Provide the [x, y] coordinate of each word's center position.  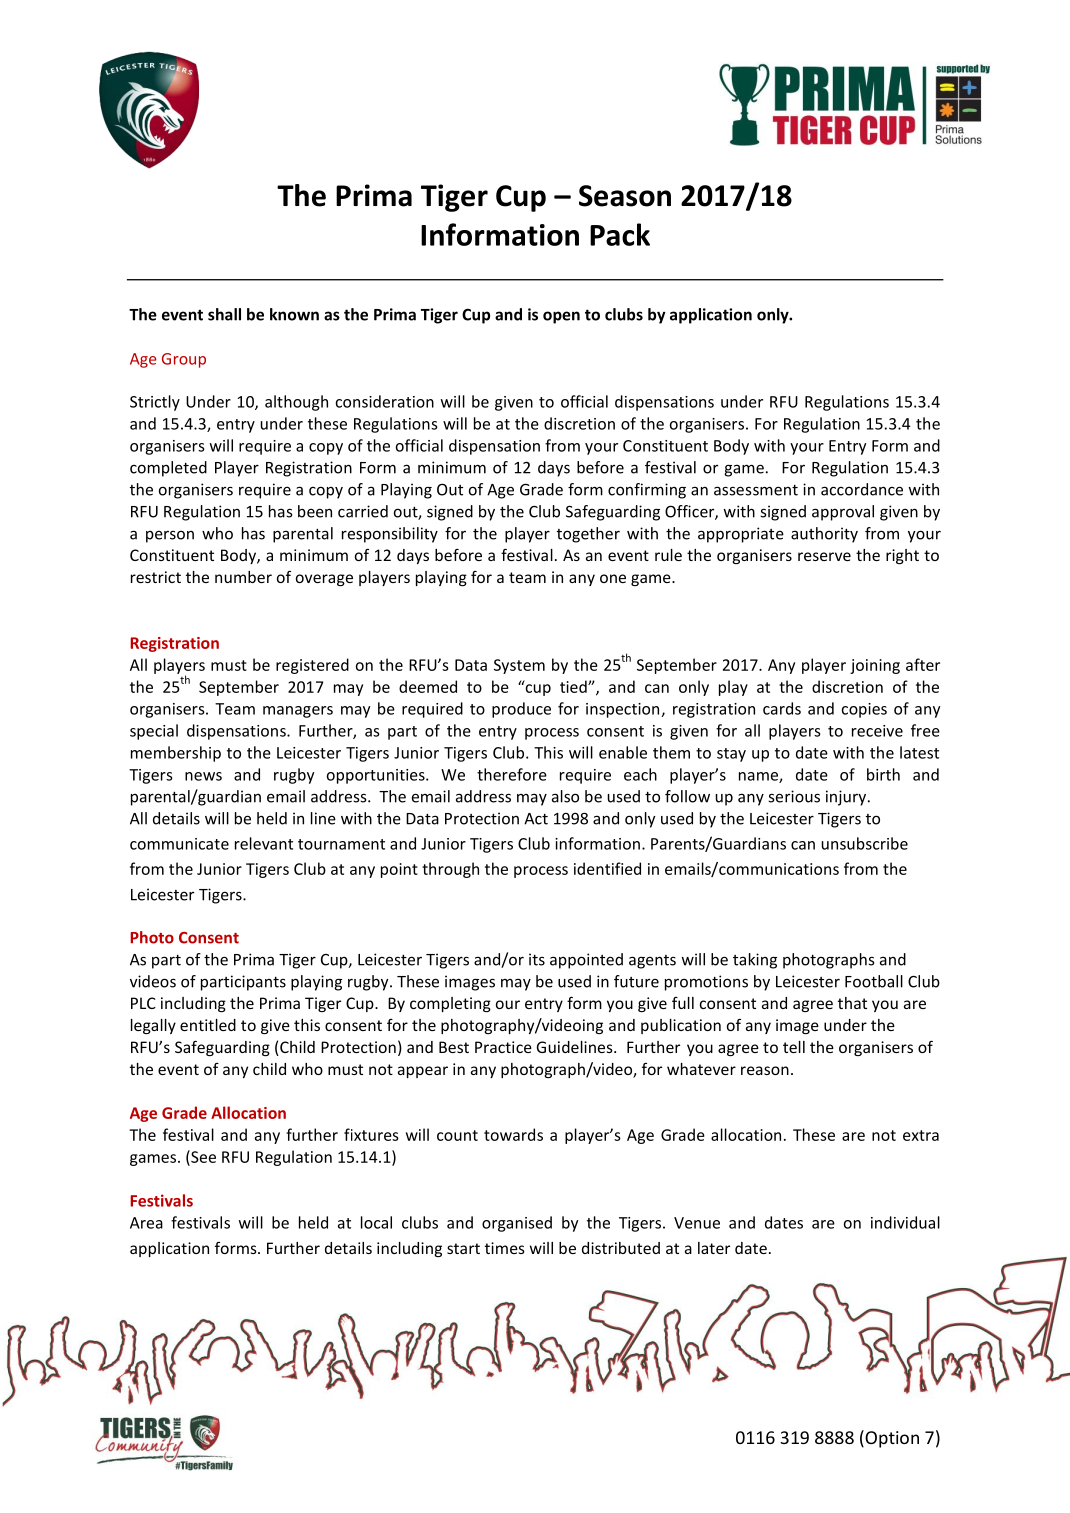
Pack [620, 234]
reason [765, 1070]
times [505, 1248]
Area [146, 1223]
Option [891, 1439]
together [588, 535]
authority [824, 535]
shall [224, 314]
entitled [208, 1025]
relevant [264, 843]
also [565, 796]
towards [513, 1134]
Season [625, 196]
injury [847, 798]
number [243, 577]
